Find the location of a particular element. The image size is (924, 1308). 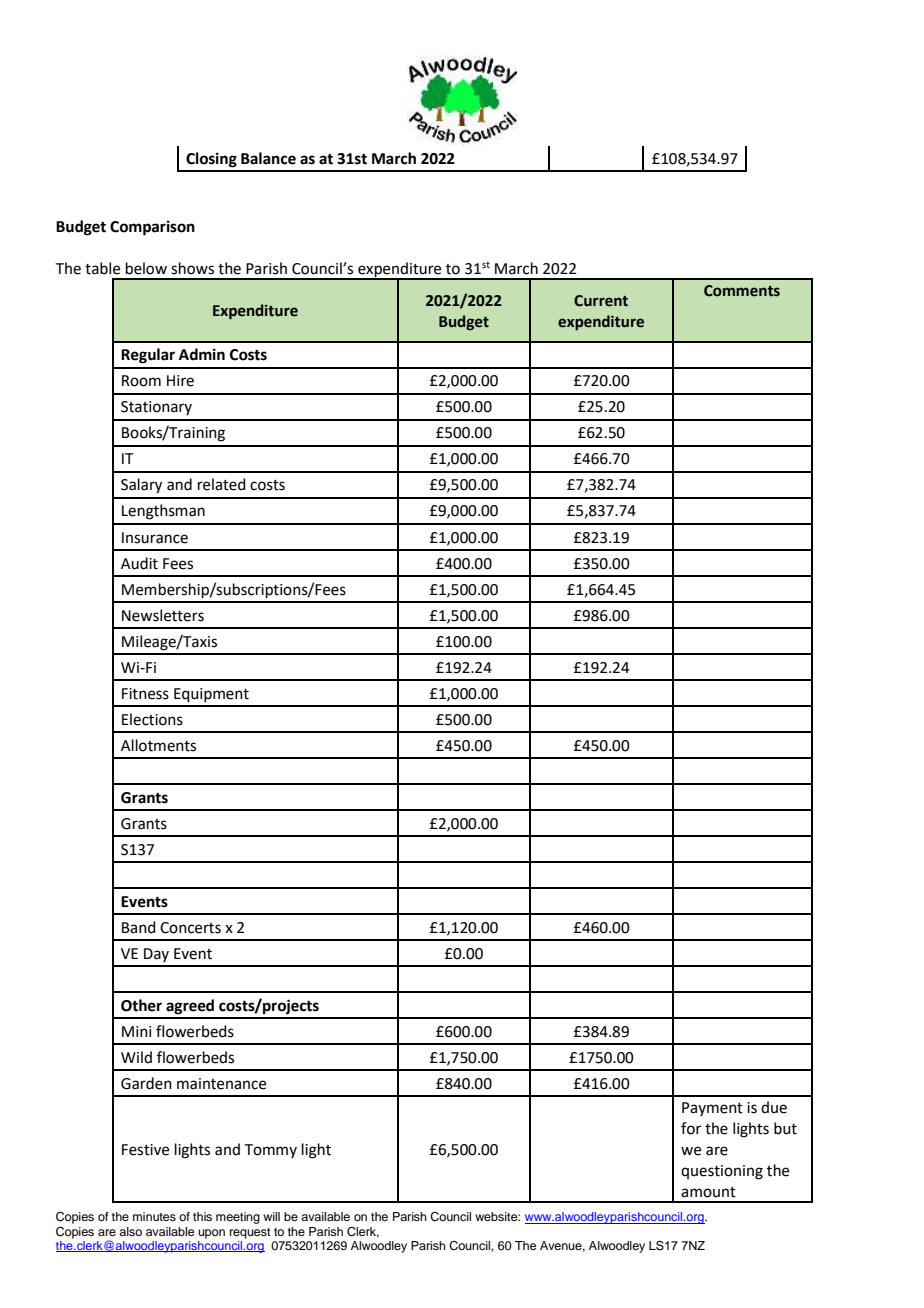

Payment is located at coordinates (712, 1109).
